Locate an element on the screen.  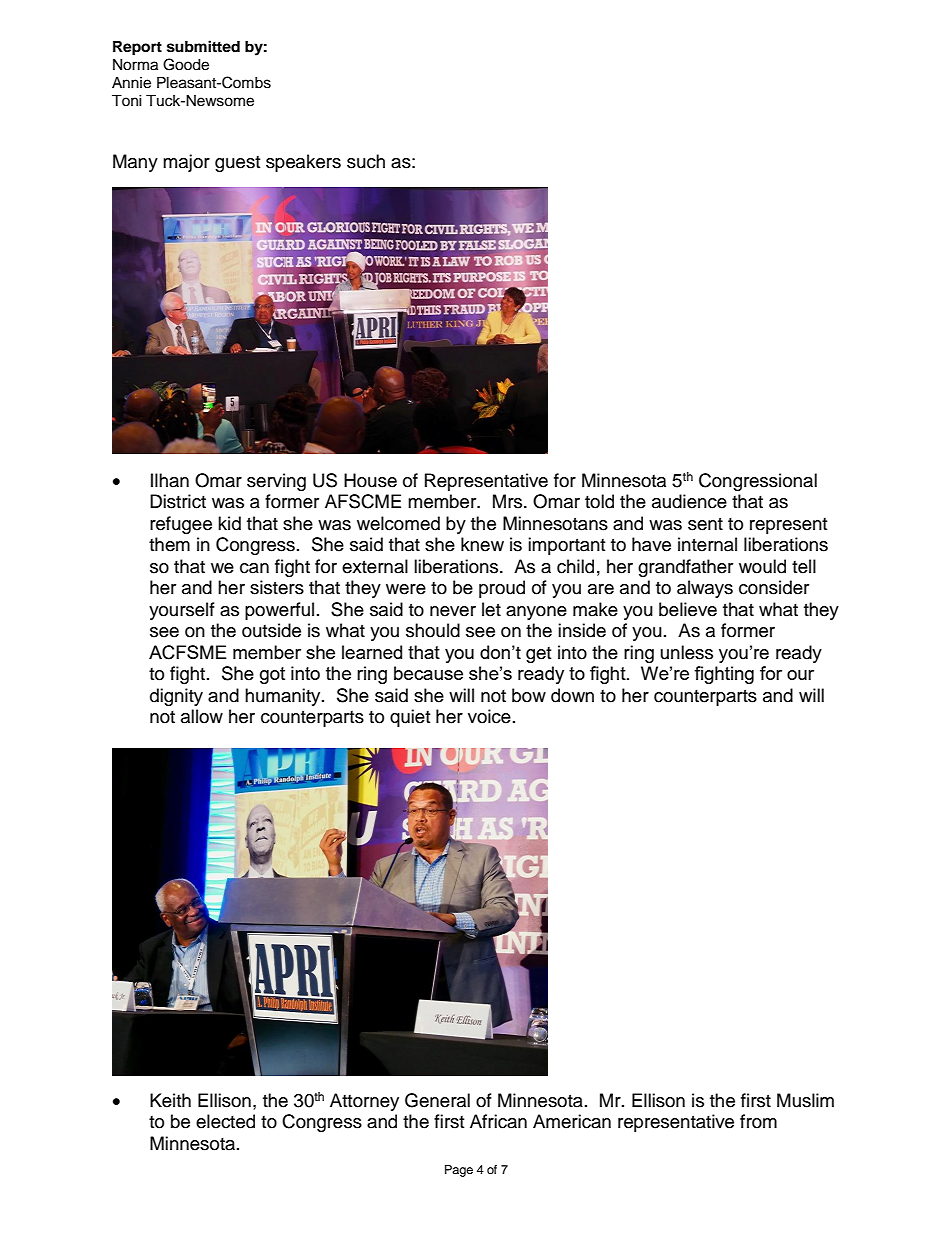
yourself is located at coordinates (182, 611).
